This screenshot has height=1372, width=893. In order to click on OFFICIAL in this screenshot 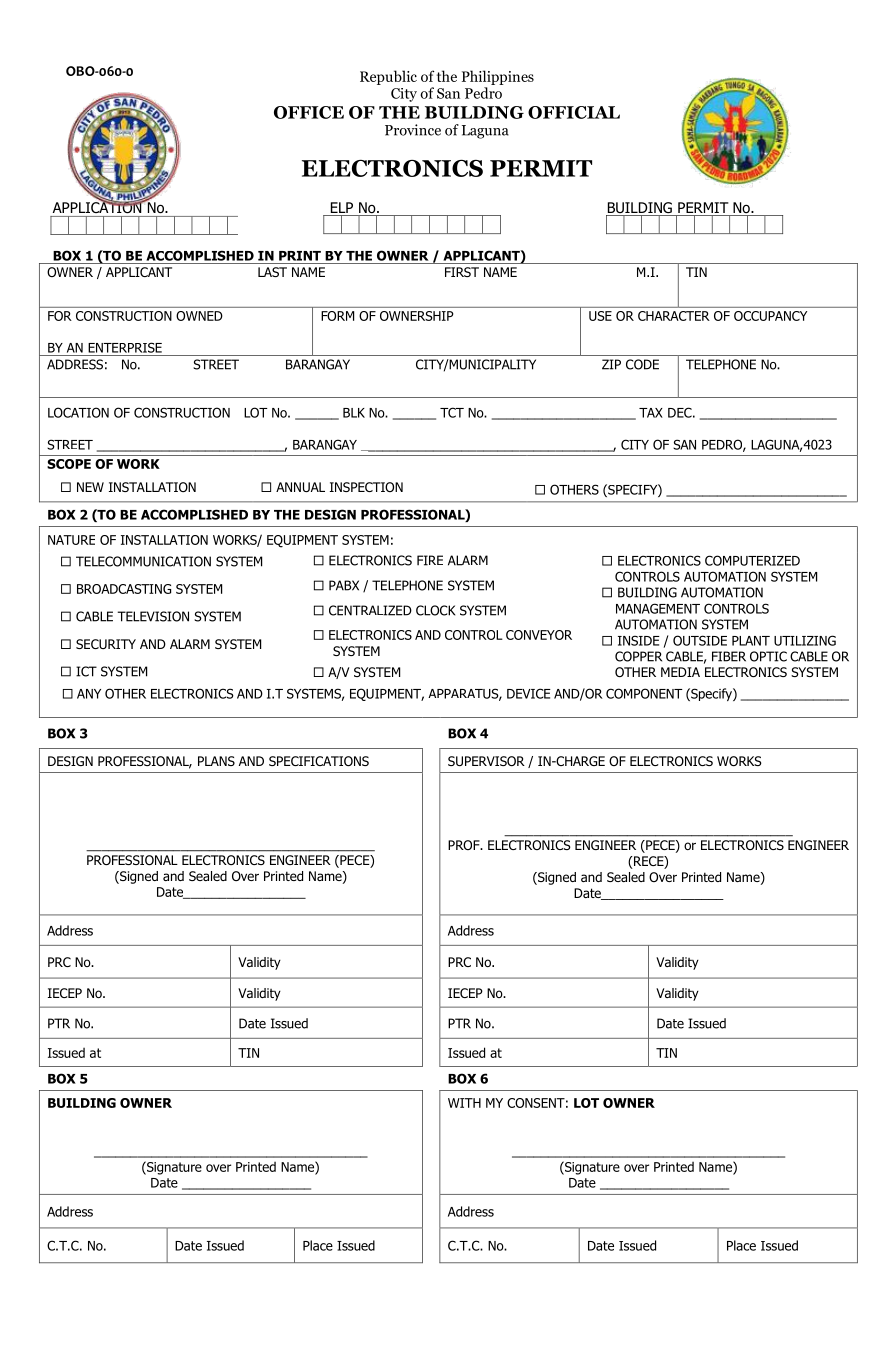, I will do `click(574, 112)`.
